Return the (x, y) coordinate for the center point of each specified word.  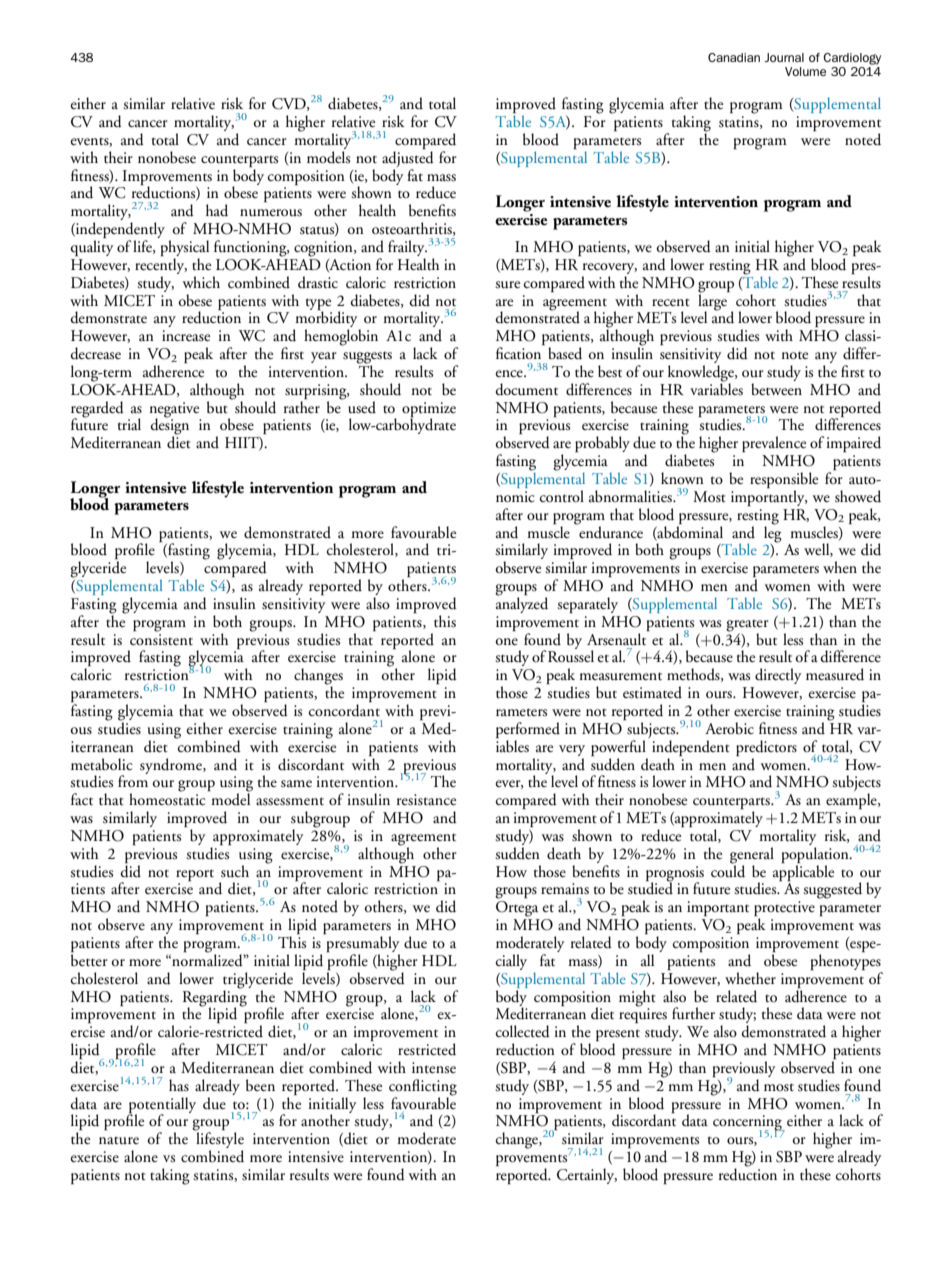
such (235, 871)
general (752, 856)
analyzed (522, 604)
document (527, 389)
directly (778, 676)
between (776, 389)
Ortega (517, 909)
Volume (805, 71)
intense (434, 1068)
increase (186, 335)
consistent (161, 638)
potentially (162, 1106)
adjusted (408, 160)
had (217, 210)
